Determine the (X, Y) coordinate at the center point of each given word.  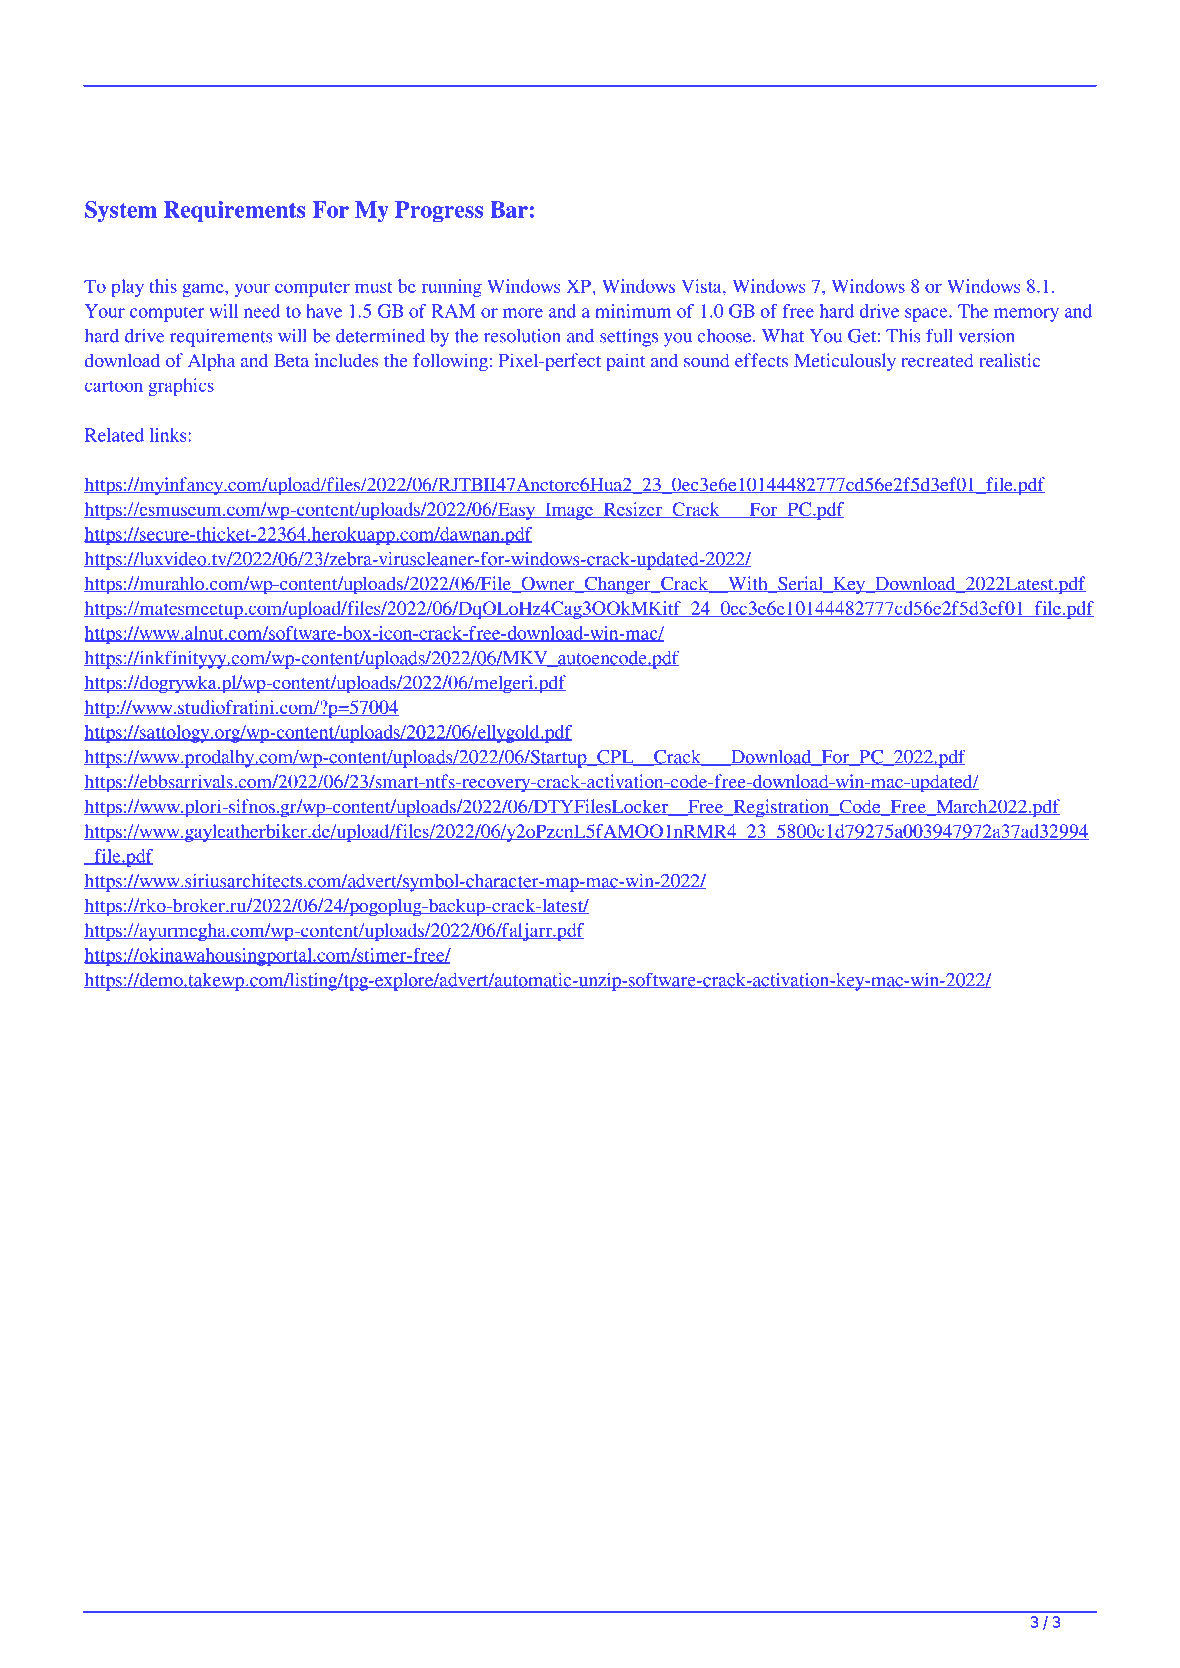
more (523, 313)
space (927, 315)
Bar (510, 209)
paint (625, 362)
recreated (937, 360)
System (121, 211)
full (939, 335)
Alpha (211, 362)
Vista (702, 286)
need (262, 311)
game (204, 290)
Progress (439, 211)
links (169, 435)
